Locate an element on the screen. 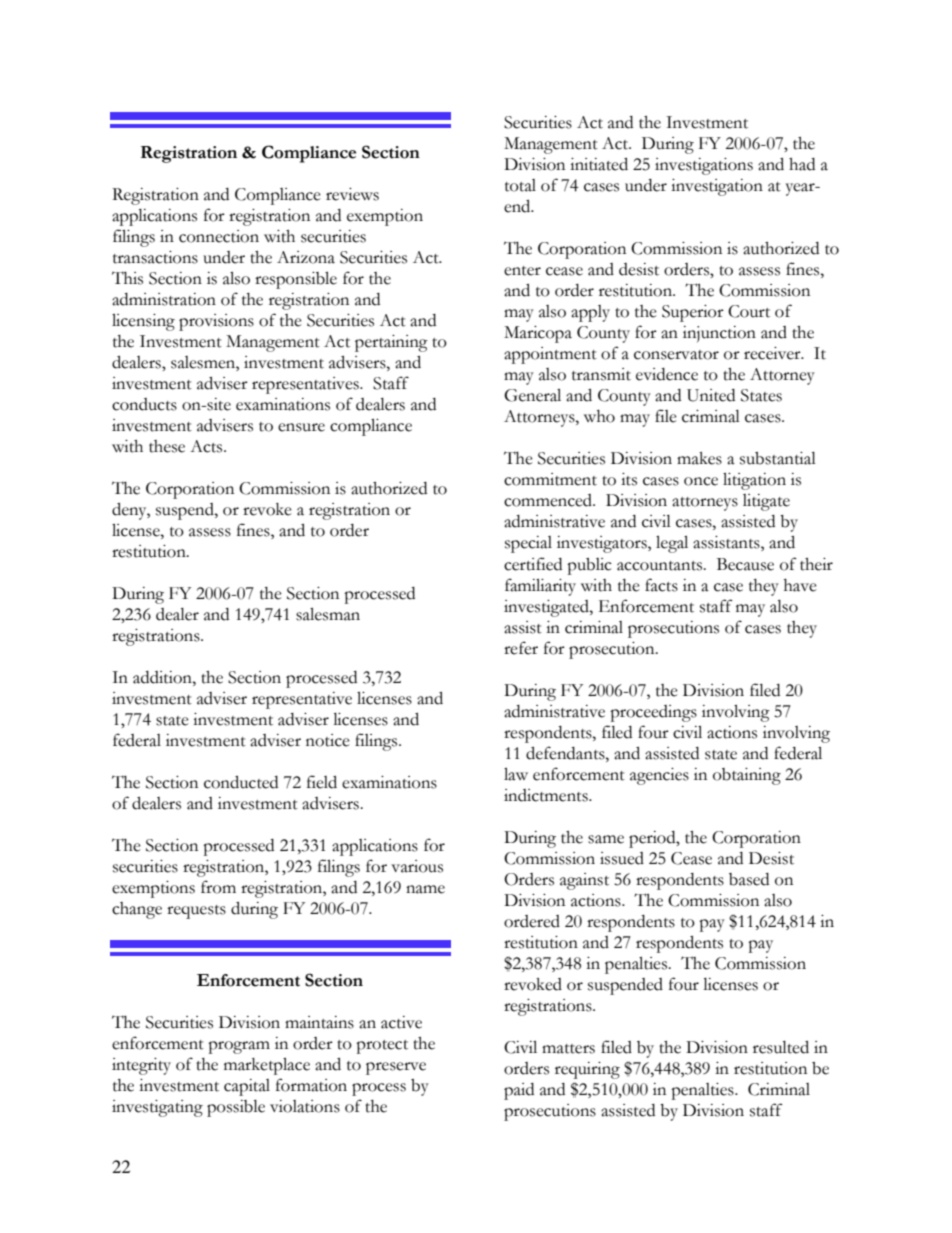 The width and height of the screenshot is (952, 1233). had is located at coordinates (802, 164).
